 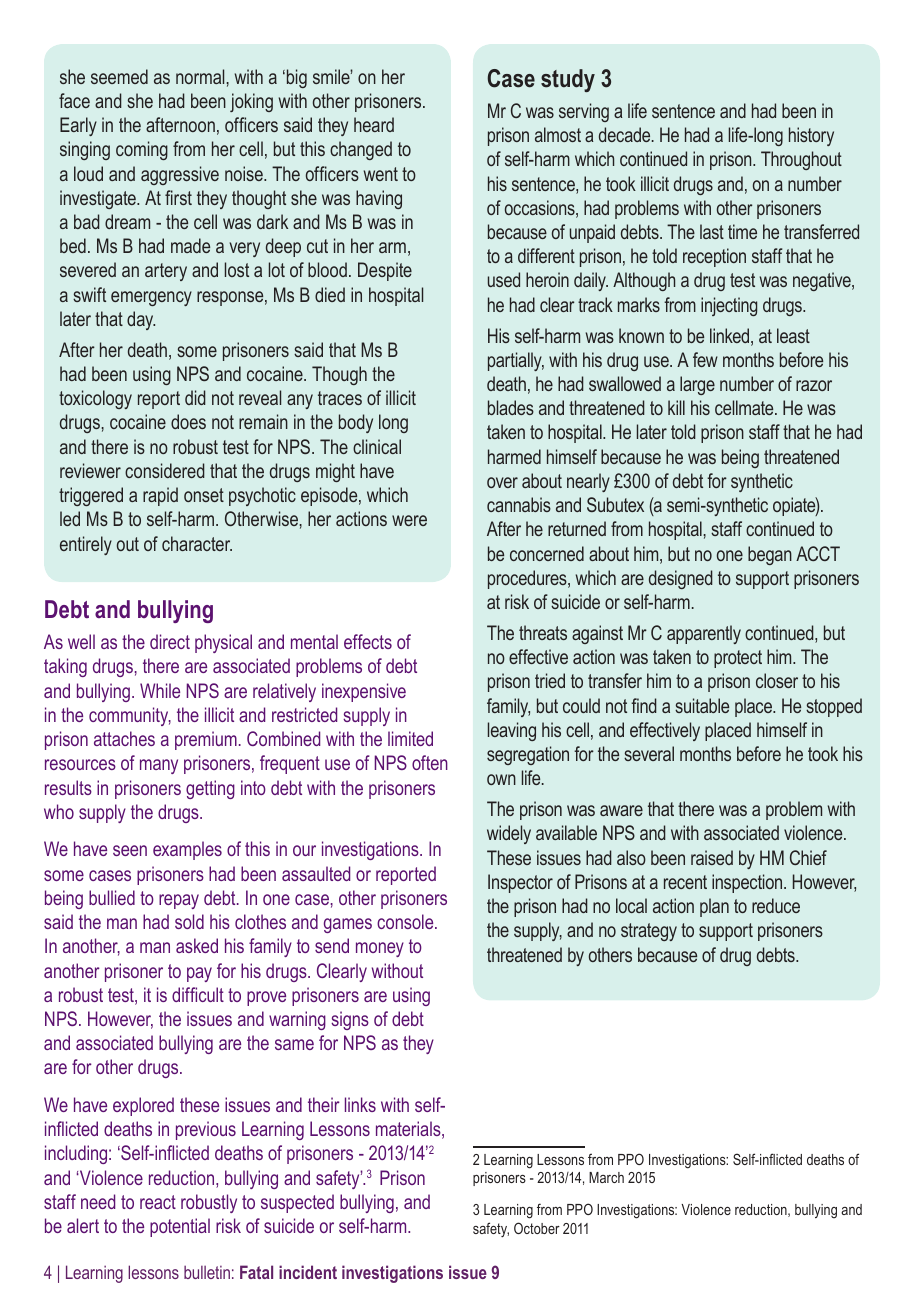 What do you see at coordinates (364, 692) in the screenshot?
I see `inexpensive` at bounding box center [364, 692].
